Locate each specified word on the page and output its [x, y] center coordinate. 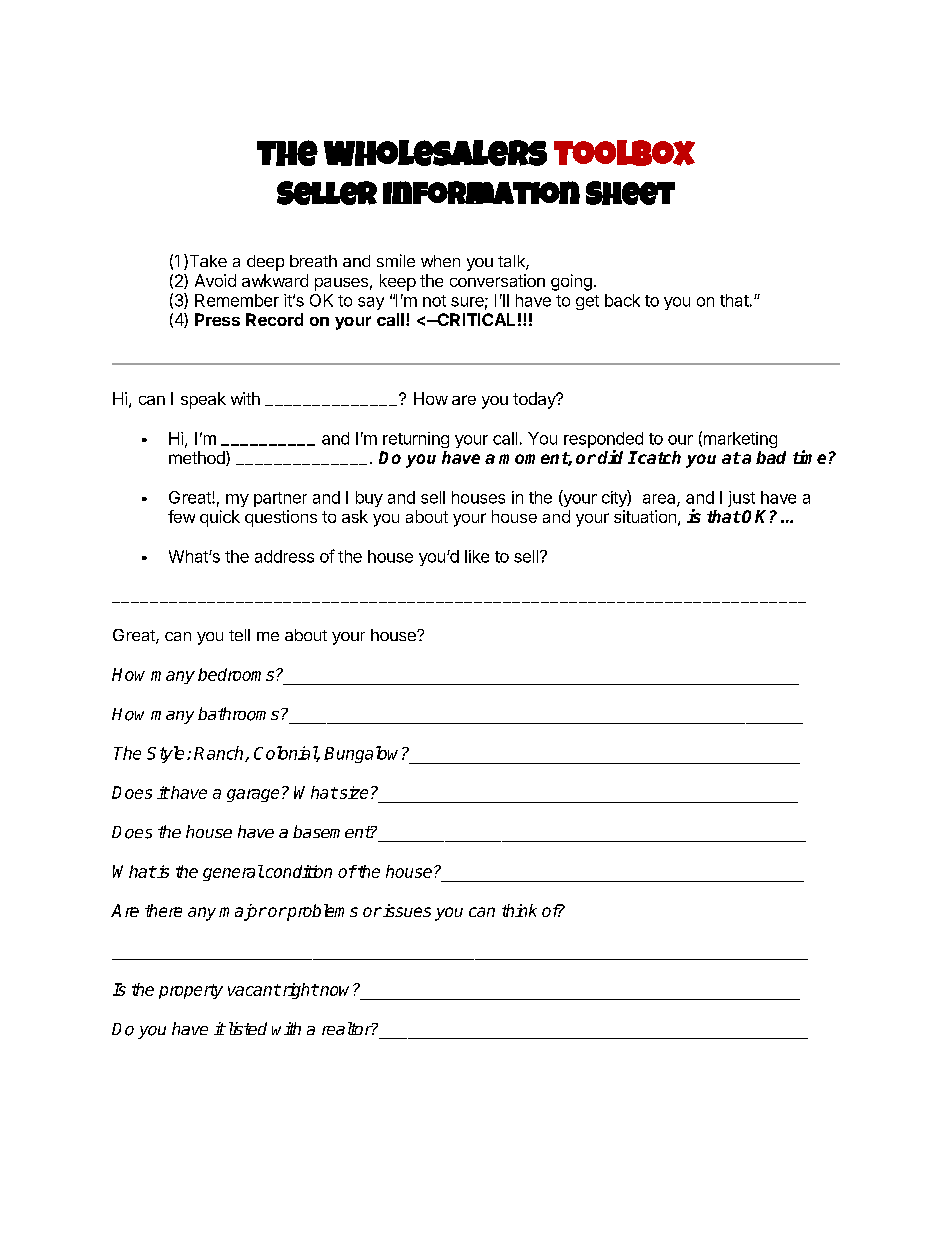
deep [265, 263]
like [477, 556]
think [519, 910]
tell [239, 635]
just [741, 499]
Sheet [630, 193]
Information [481, 192]
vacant [254, 990]
